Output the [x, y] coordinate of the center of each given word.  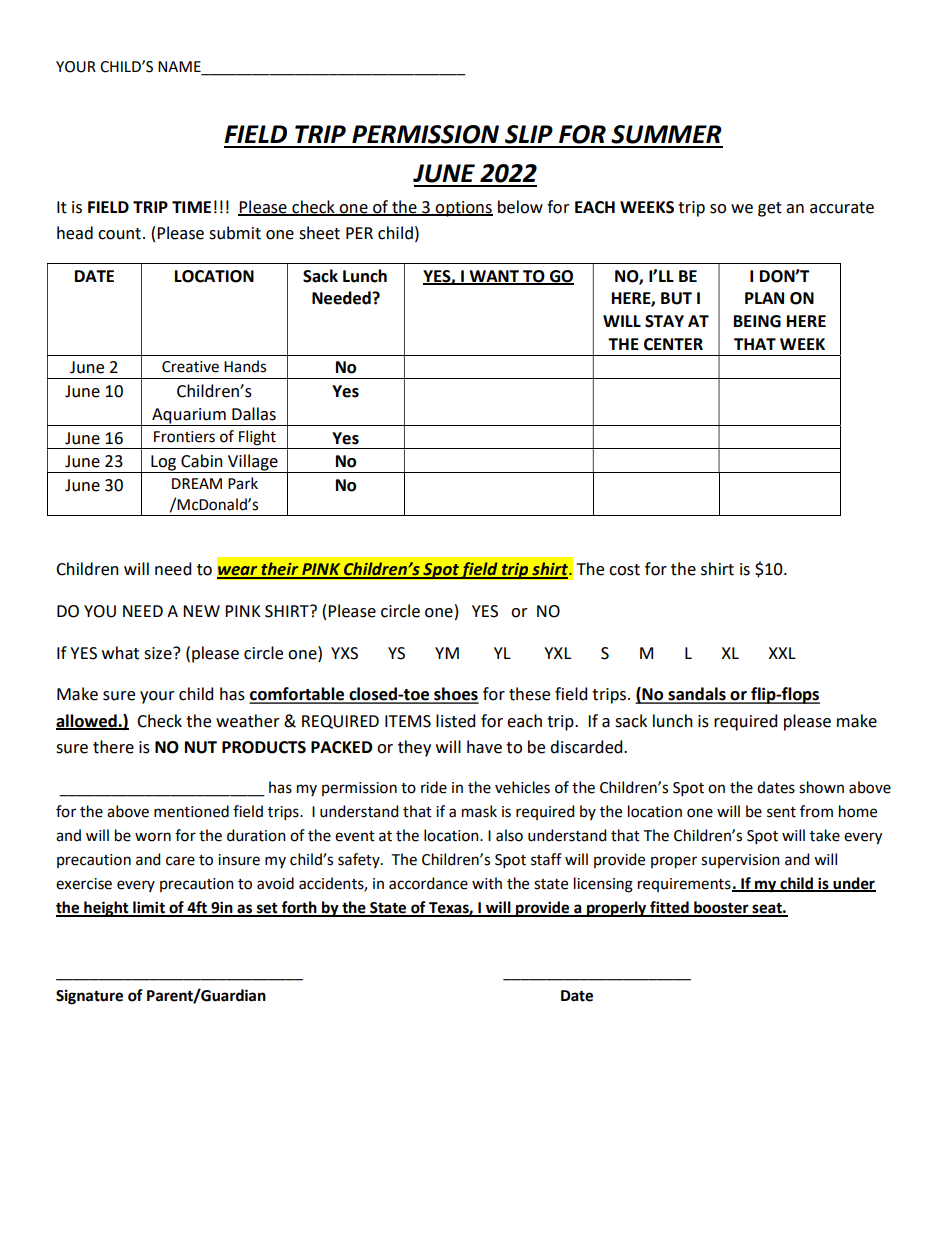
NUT [201, 747]
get [770, 209]
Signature [89, 997]
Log [164, 464]
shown [821, 787]
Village [253, 463]
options [463, 209]
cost [624, 570]
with [487, 883]
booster [721, 908]
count [119, 234]
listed [455, 721]
